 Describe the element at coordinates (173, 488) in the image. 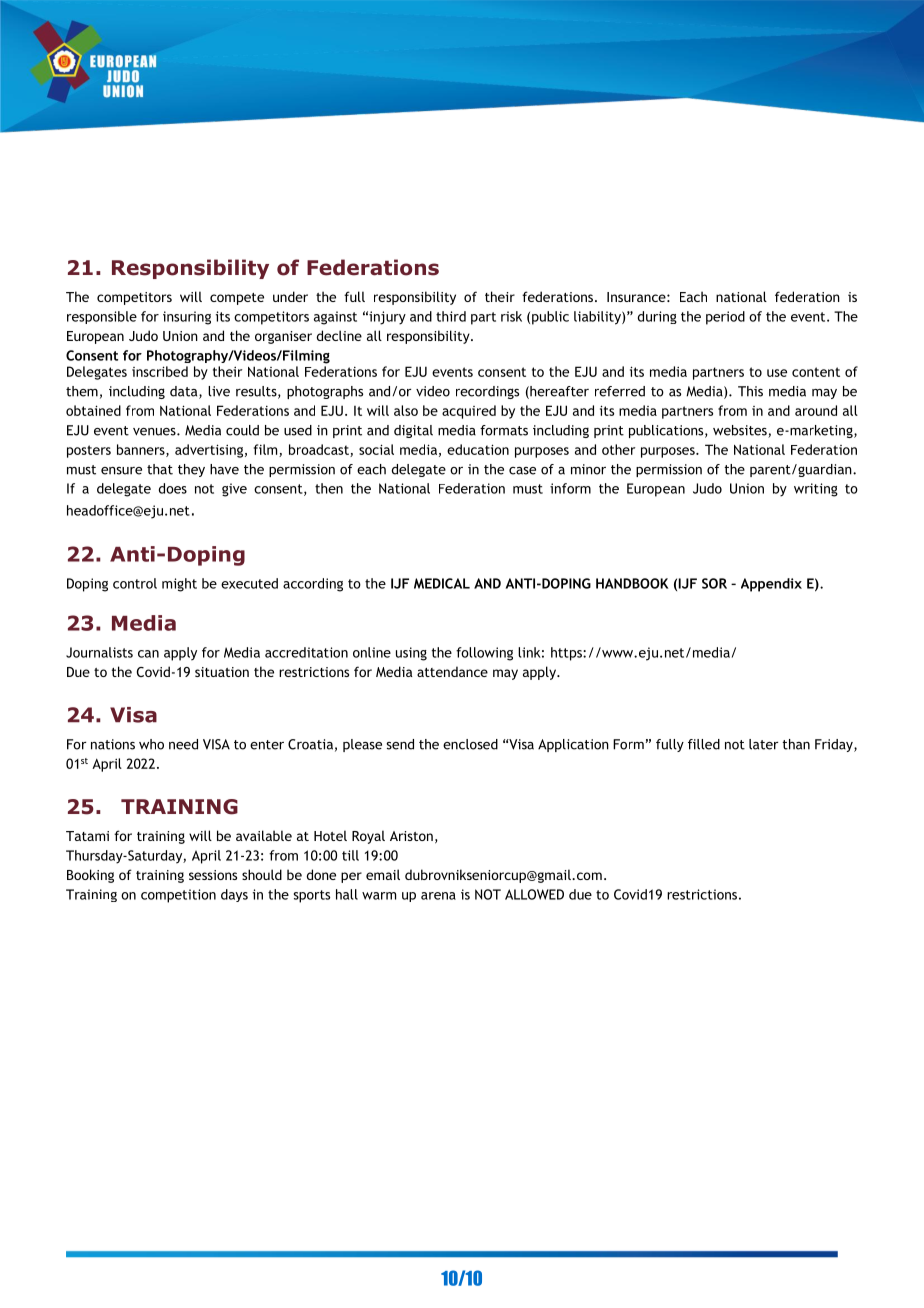

I see `does` at that location.
